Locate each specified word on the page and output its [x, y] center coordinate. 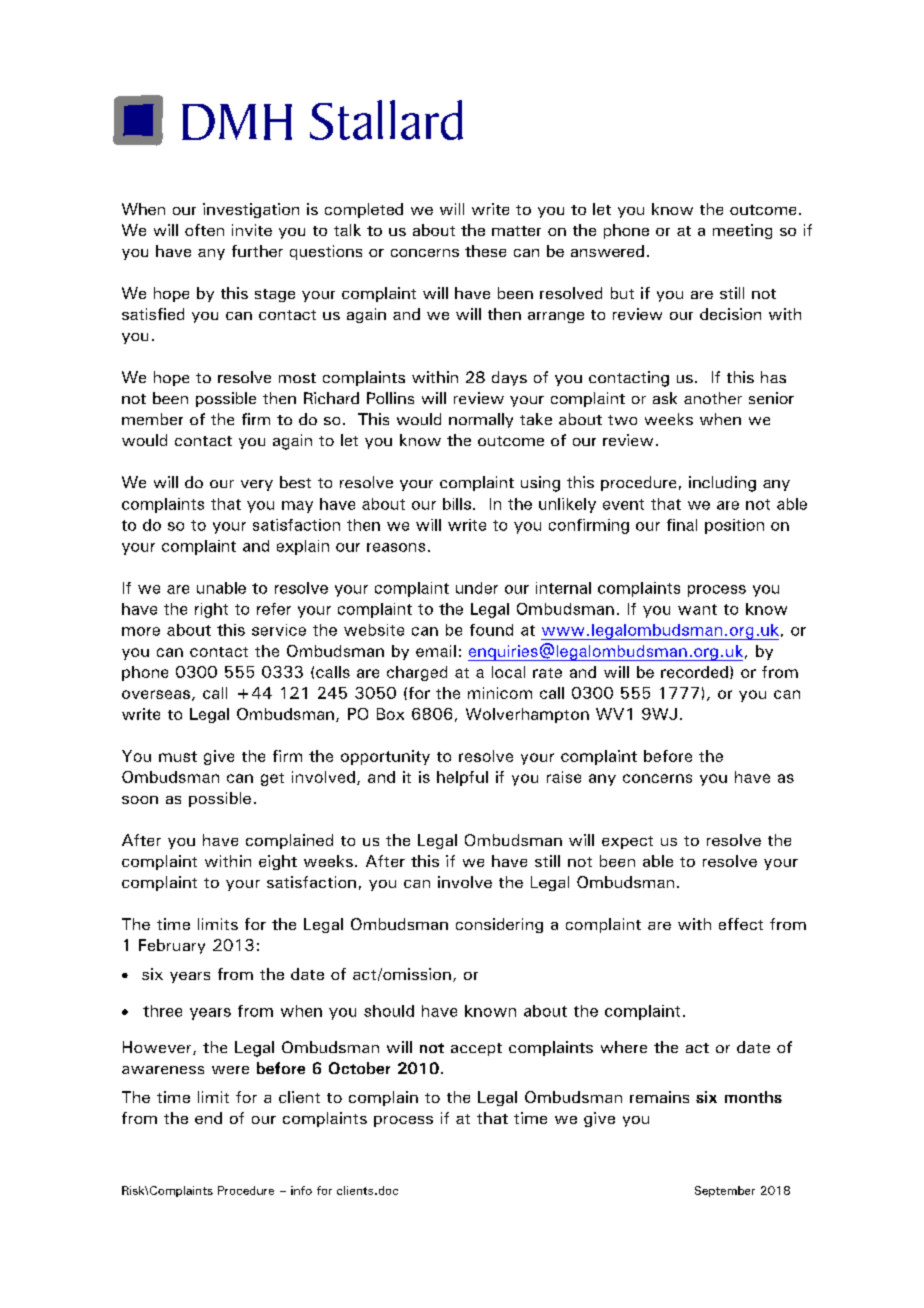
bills [457, 504]
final [682, 525]
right [211, 610]
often [204, 230]
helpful [462, 778]
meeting [742, 231]
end [208, 1118]
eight [278, 862]
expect [627, 842]
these [485, 251]
